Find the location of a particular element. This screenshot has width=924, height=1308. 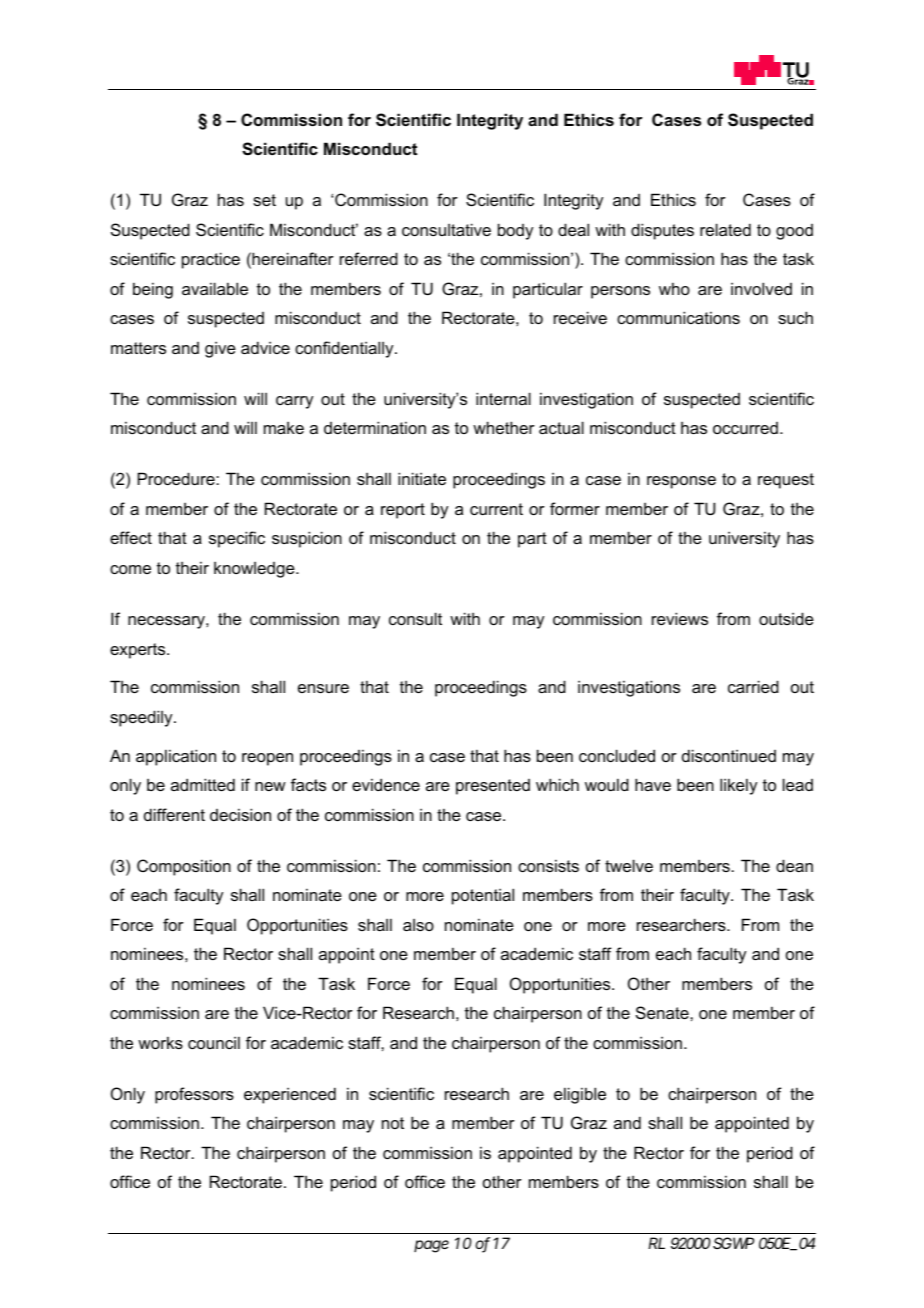

body is located at coordinates (515, 231).
